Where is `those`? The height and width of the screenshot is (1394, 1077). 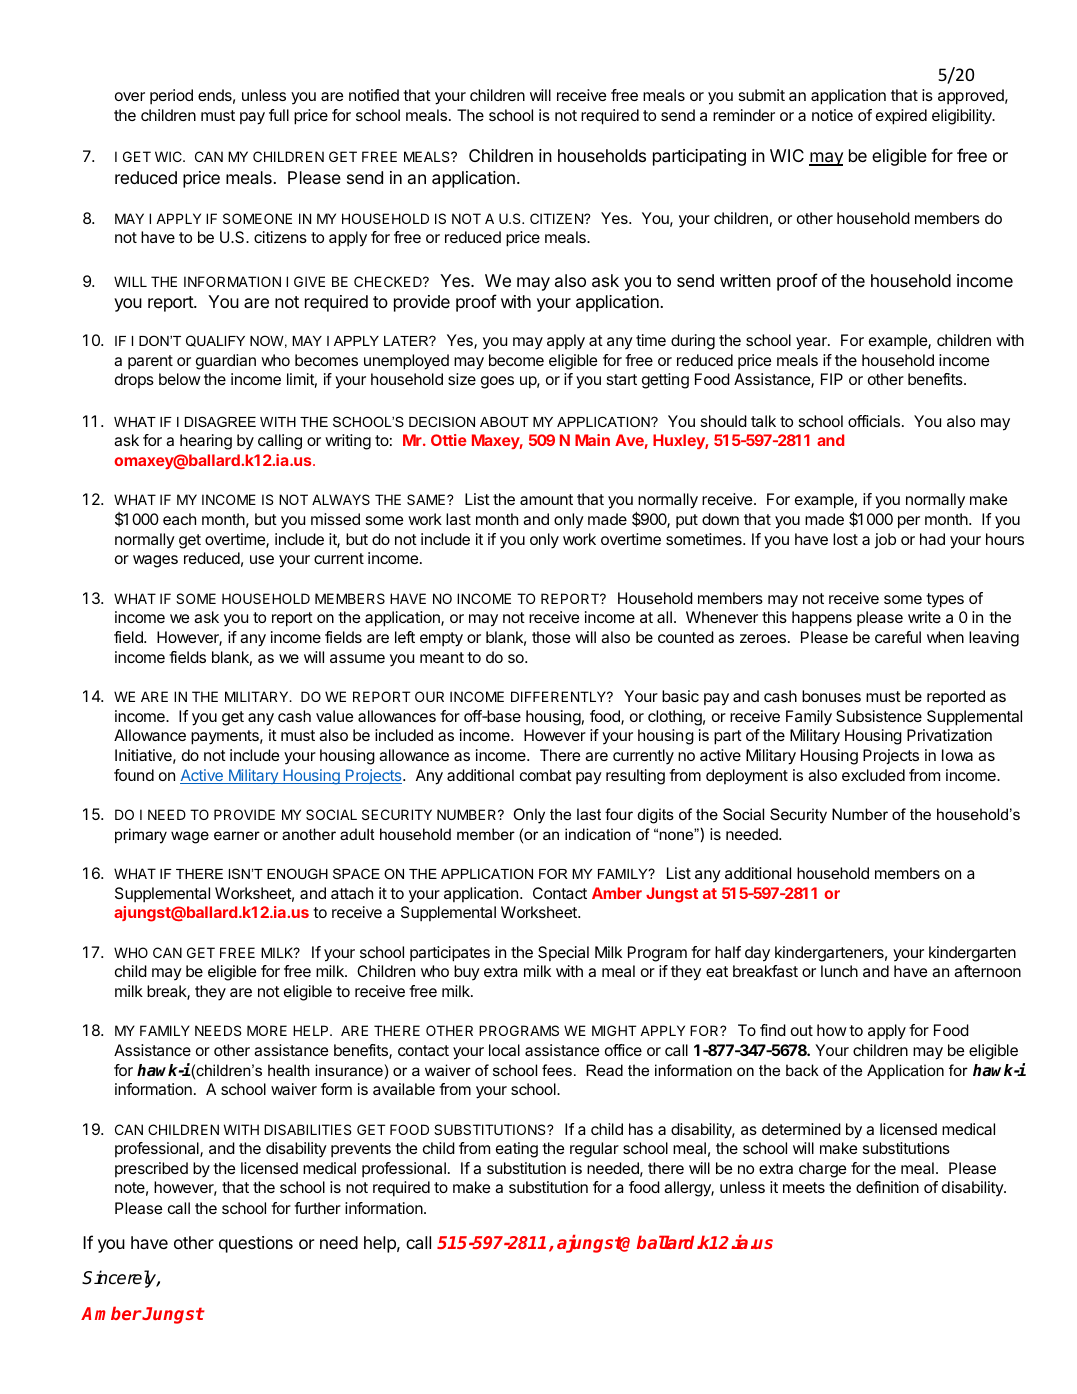
those is located at coordinates (551, 637).
